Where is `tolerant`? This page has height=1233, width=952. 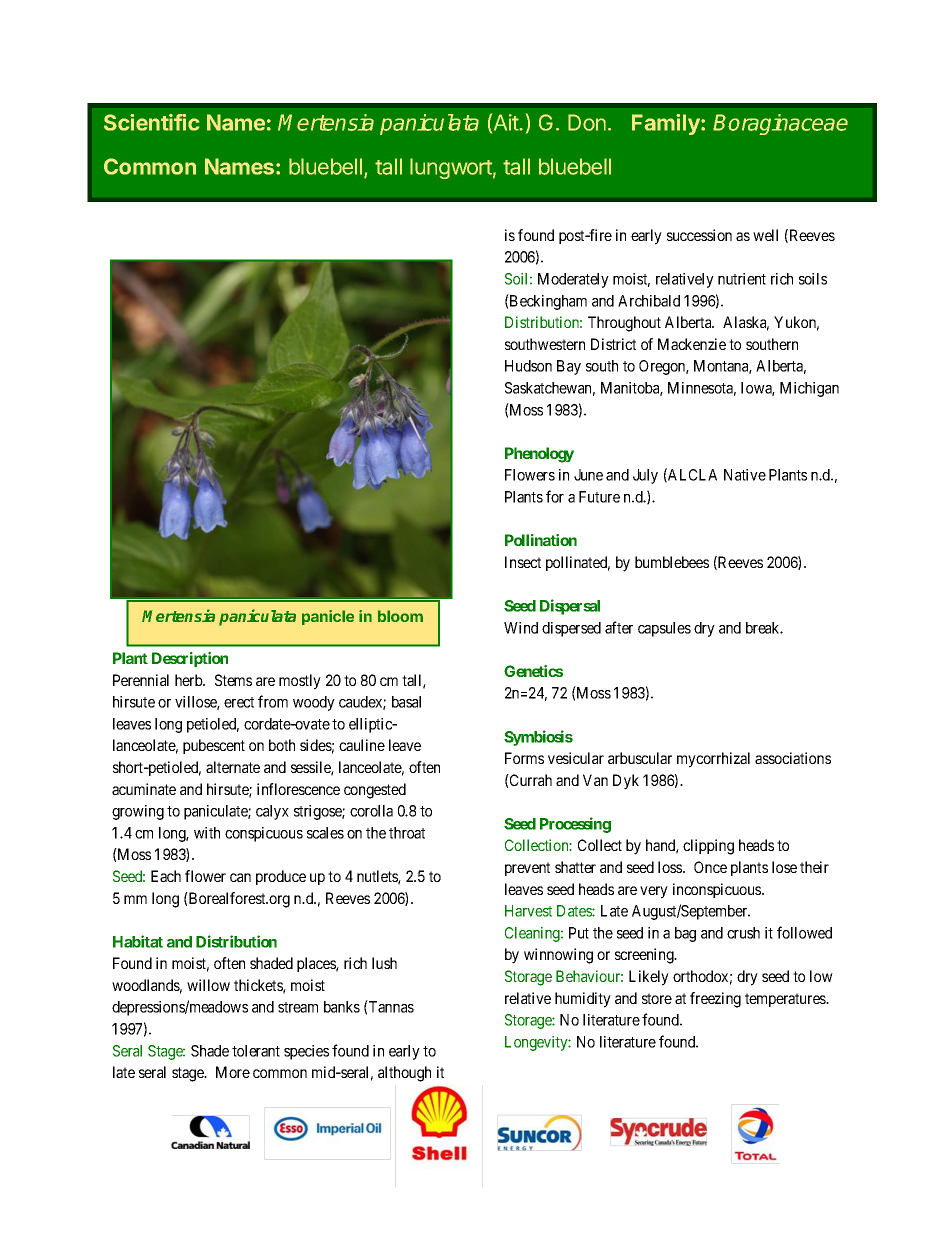
tolerant is located at coordinates (256, 1051).
